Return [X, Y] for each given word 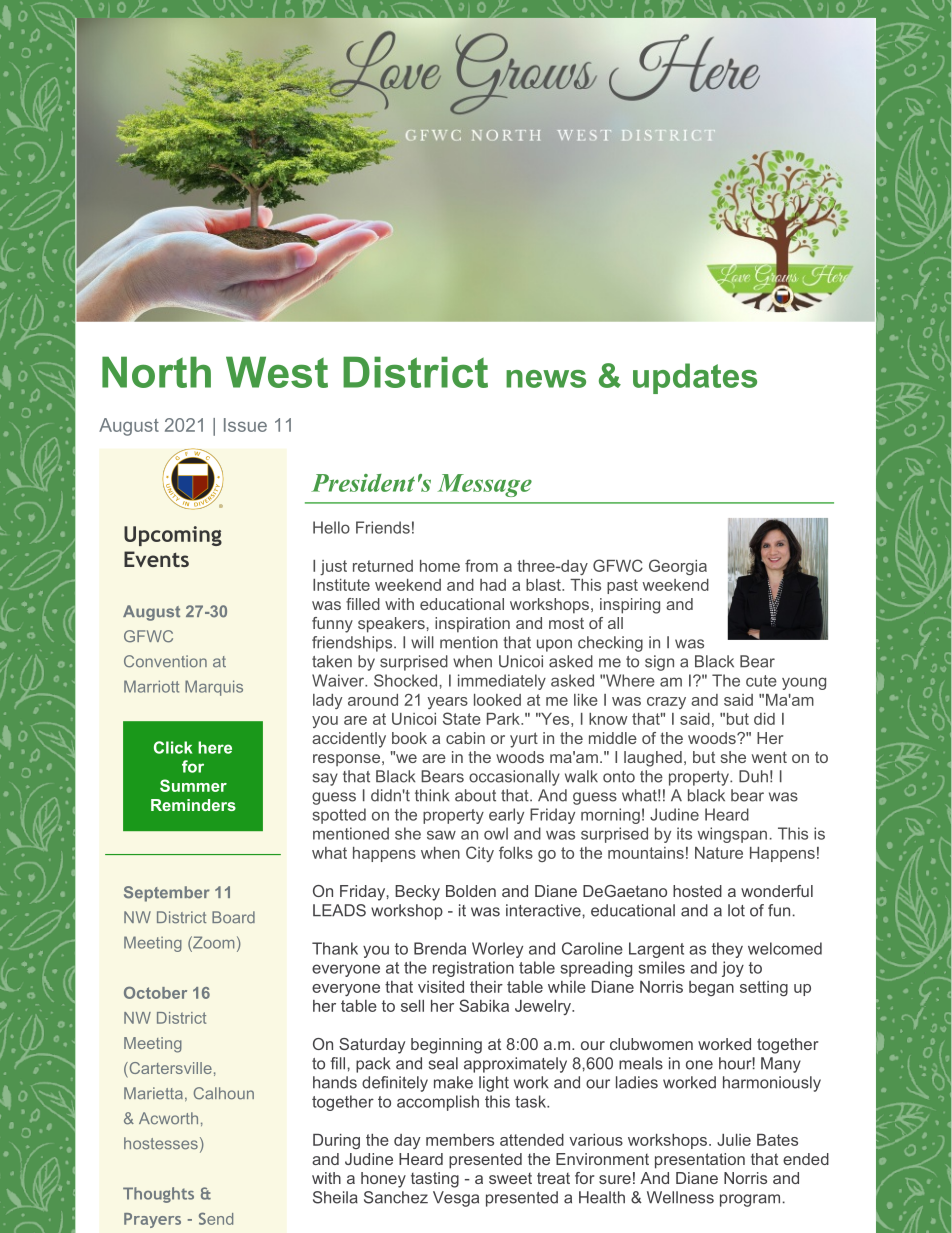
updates [695, 378]
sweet [510, 1178]
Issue [245, 425]
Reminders [193, 805]
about [475, 795]
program [750, 1200]
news [546, 379]
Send [216, 1218]
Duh [753, 776]
